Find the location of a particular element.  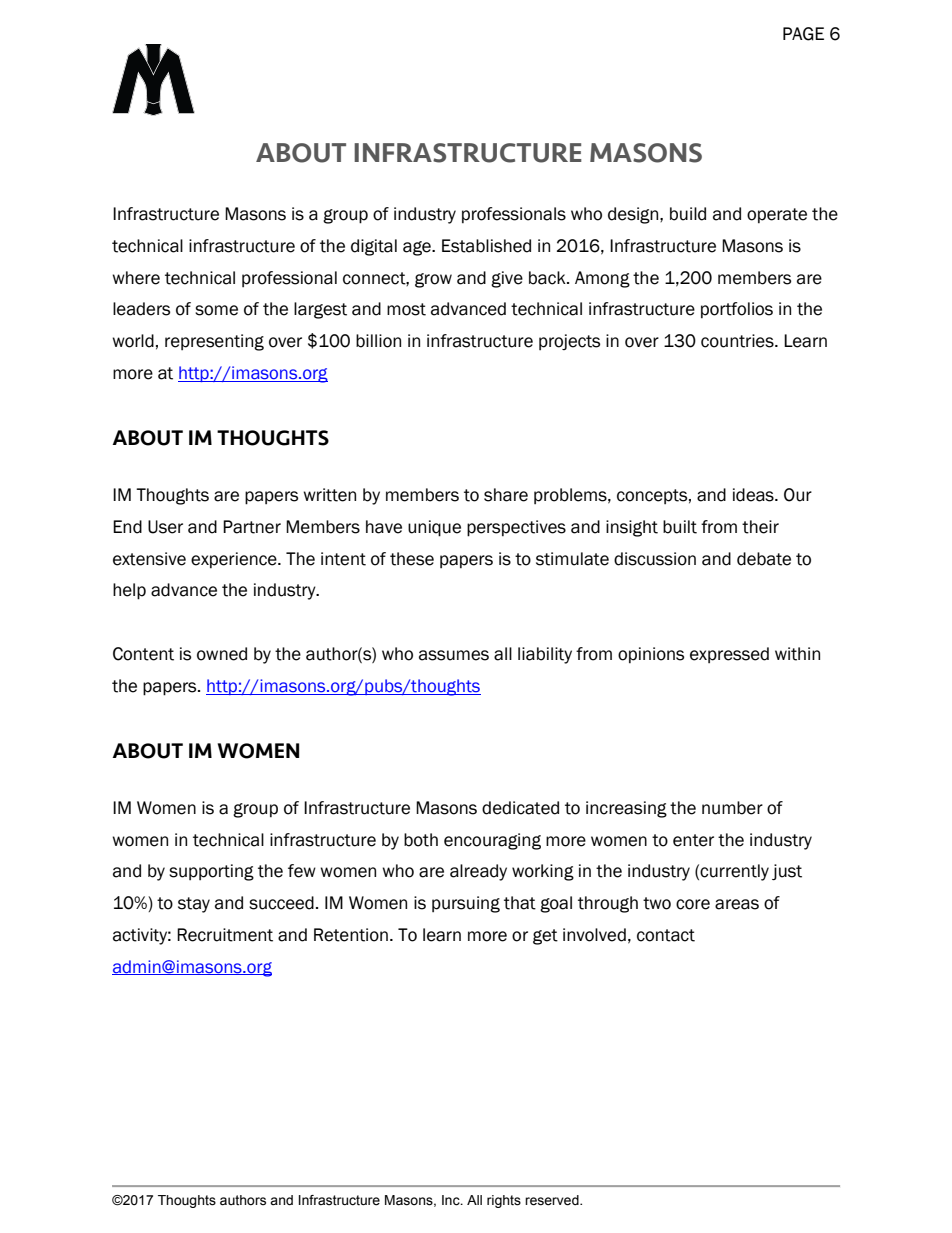

owned is located at coordinates (222, 654).
